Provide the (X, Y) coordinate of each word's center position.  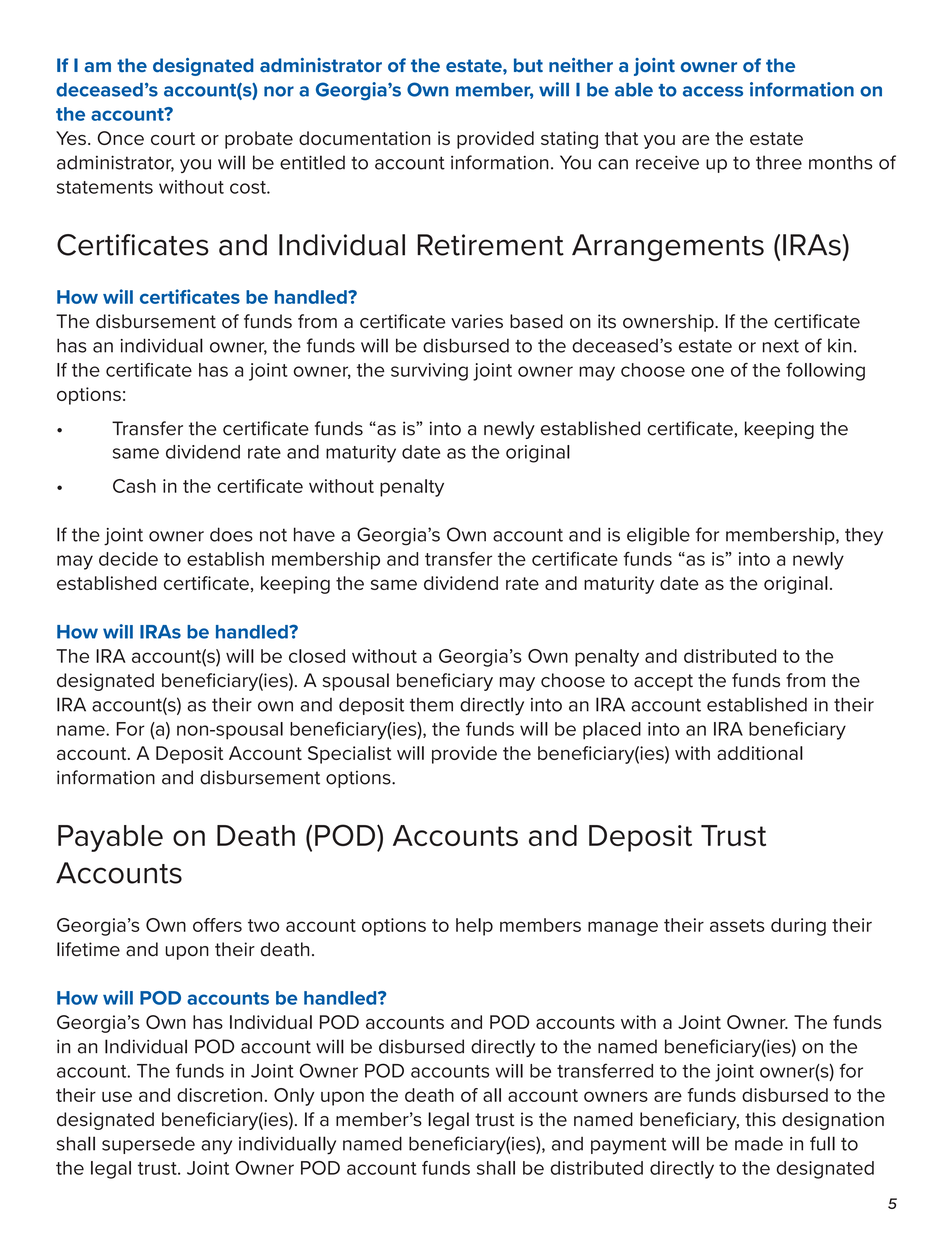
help (474, 927)
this (760, 1119)
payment (629, 1146)
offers (217, 925)
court (173, 138)
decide (128, 559)
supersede (148, 1145)
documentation (364, 138)
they (864, 536)
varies (477, 321)
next (781, 346)
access (713, 91)
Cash (134, 486)
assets (737, 925)
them (431, 704)
